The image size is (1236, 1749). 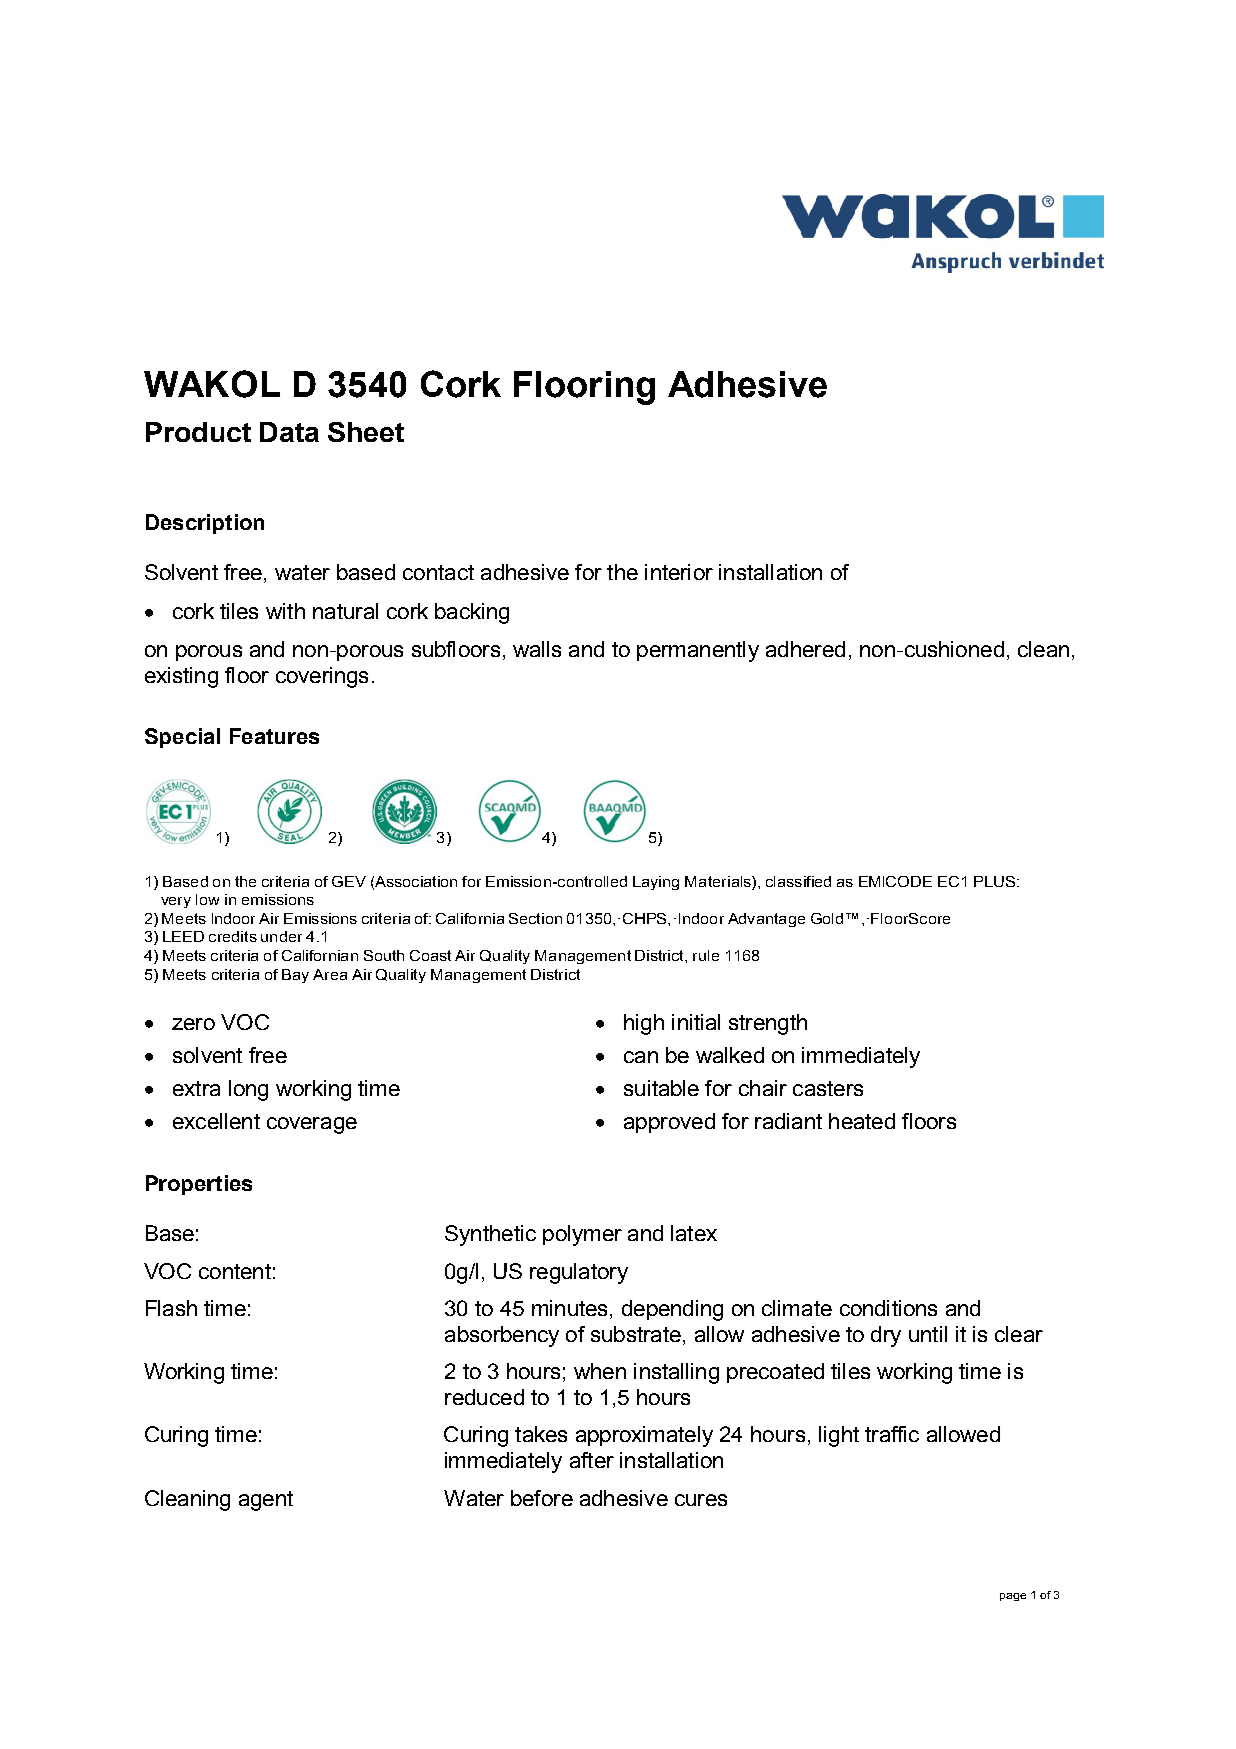 What do you see at coordinates (289, 432) in the image?
I see `Data` at bounding box center [289, 432].
